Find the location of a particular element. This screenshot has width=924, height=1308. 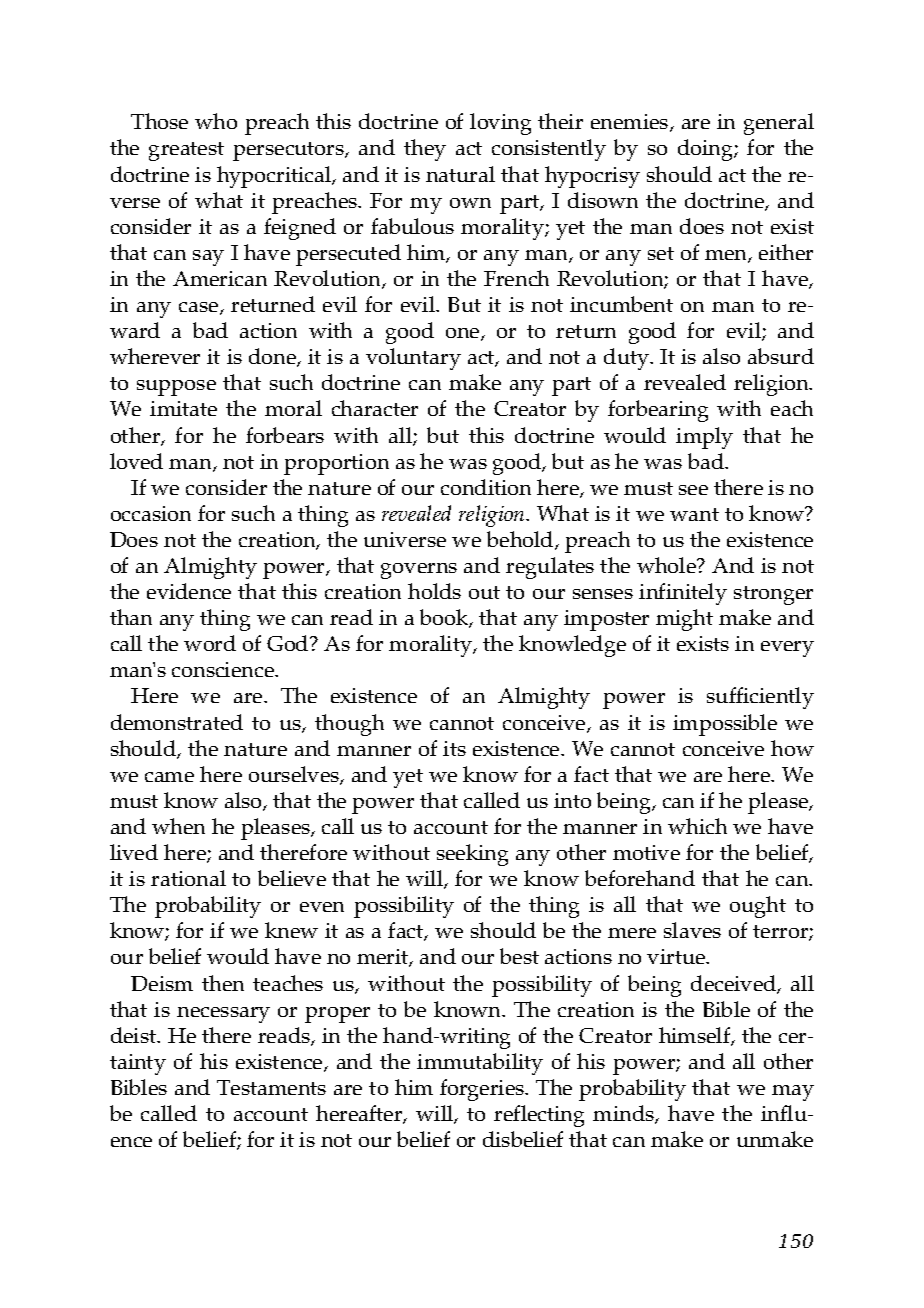

general is located at coordinates (779, 124).
